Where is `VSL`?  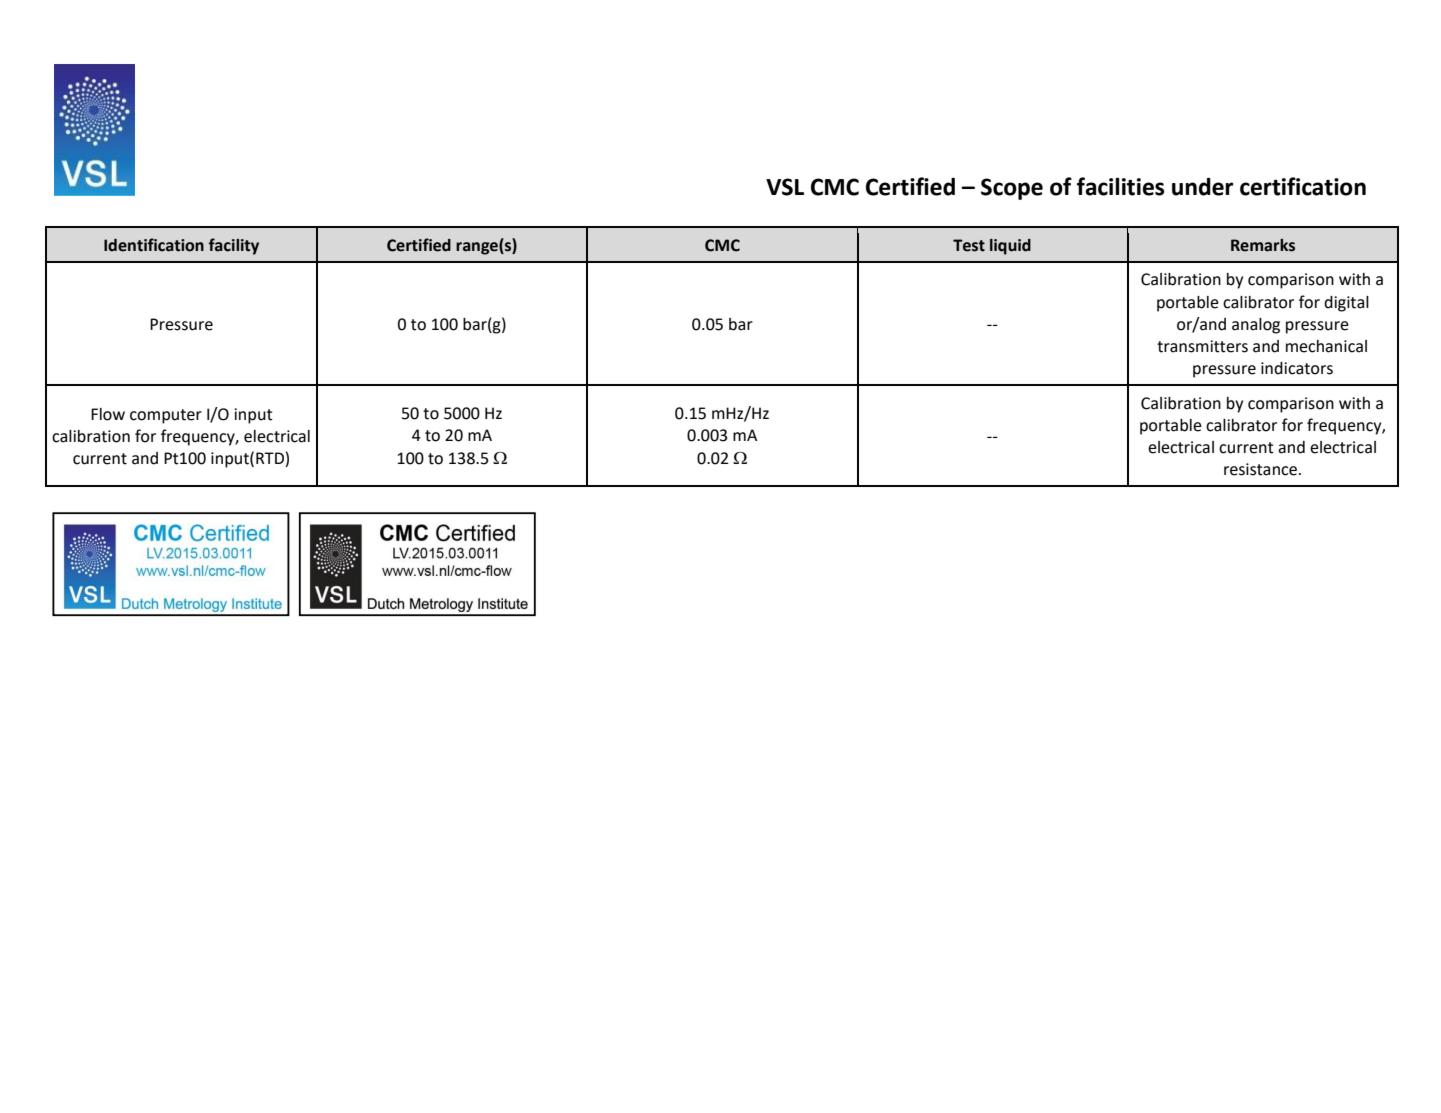
VSL is located at coordinates (785, 187).
